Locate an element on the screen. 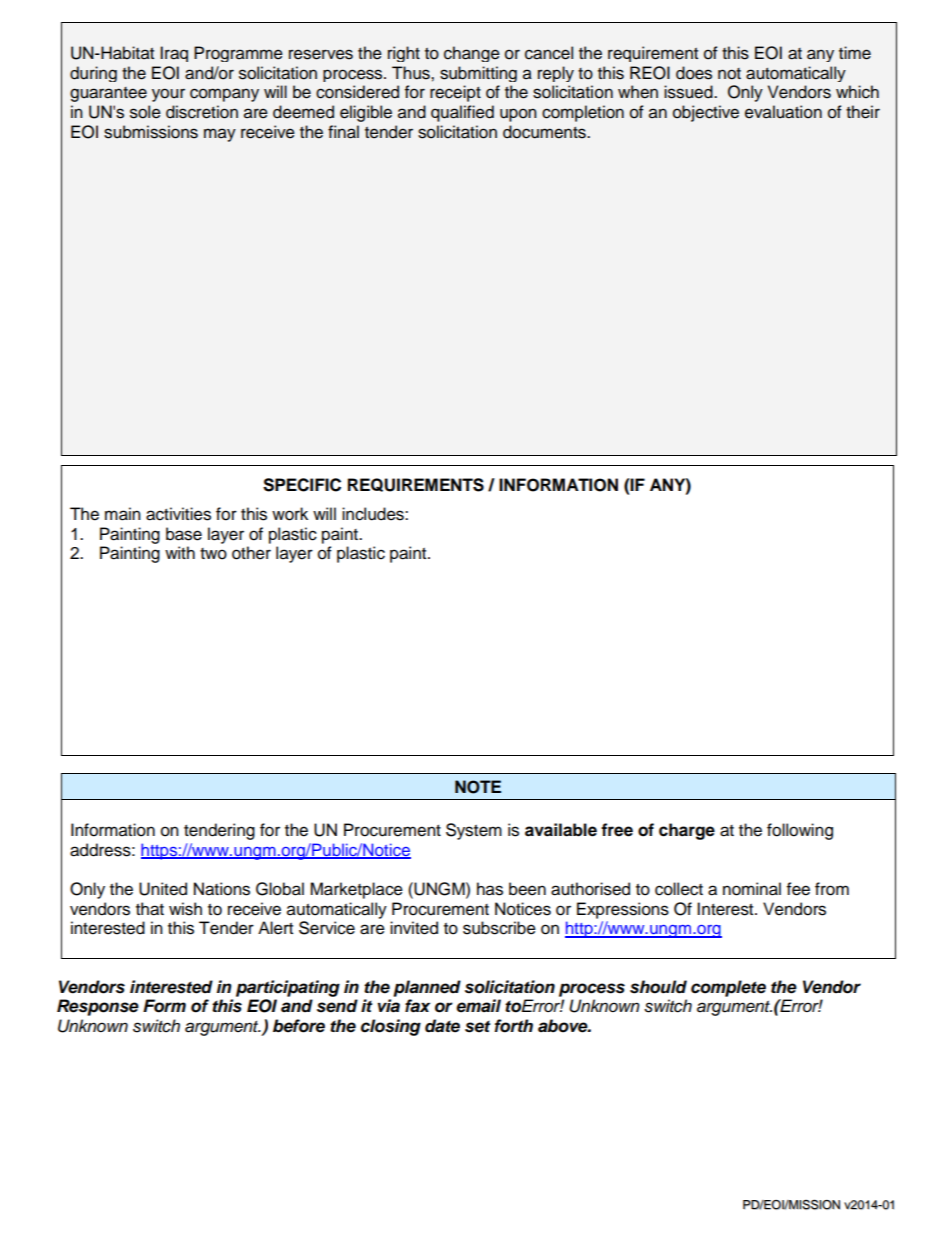 This screenshot has height=1233, width=952. work is located at coordinates (290, 514).
